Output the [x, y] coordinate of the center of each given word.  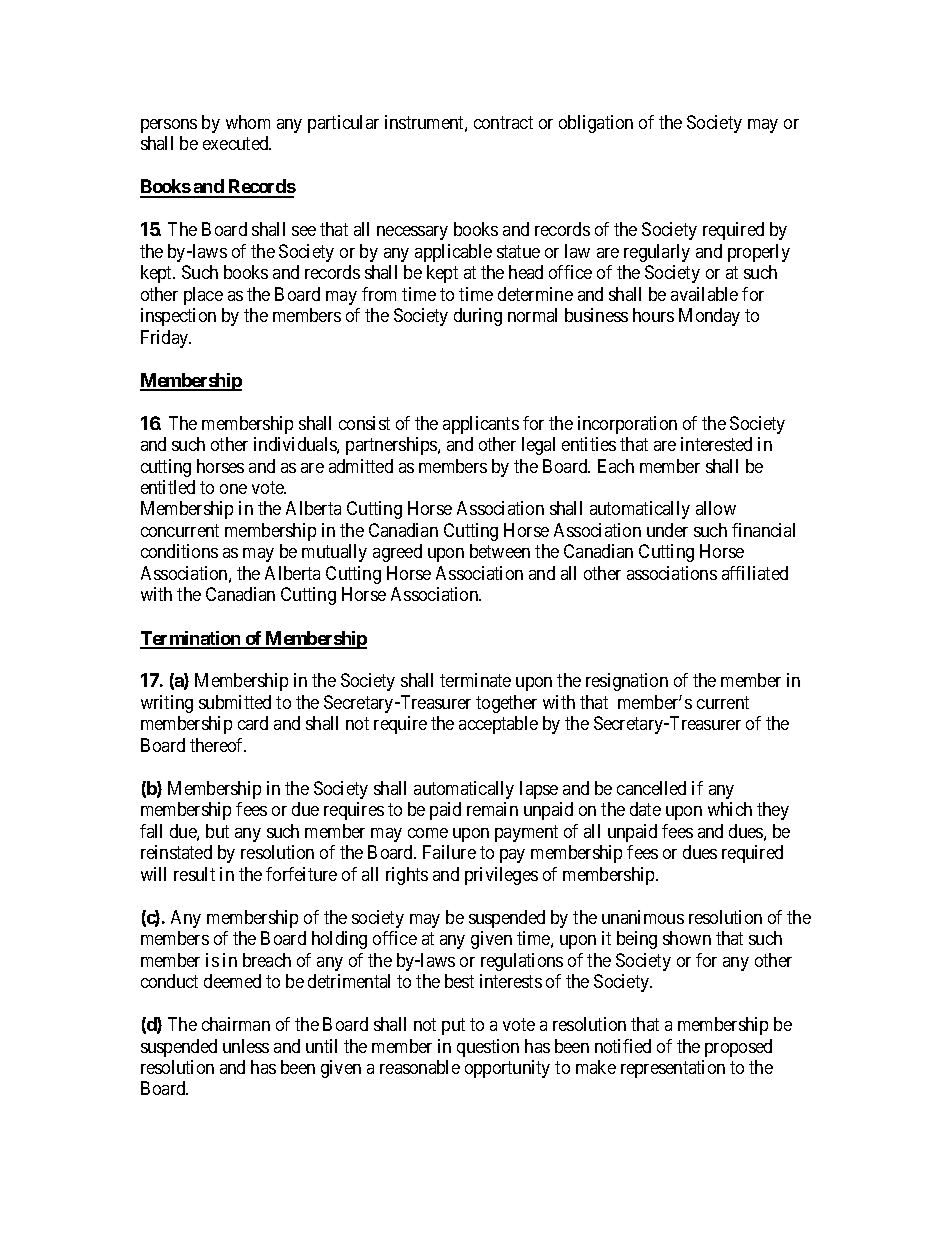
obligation [596, 124]
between [500, 551]
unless [246, 1046]
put [453, 1026]
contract [503, 122]
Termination [191, 639]
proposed [738, 1048]
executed [237, 143]
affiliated [755, 573]
